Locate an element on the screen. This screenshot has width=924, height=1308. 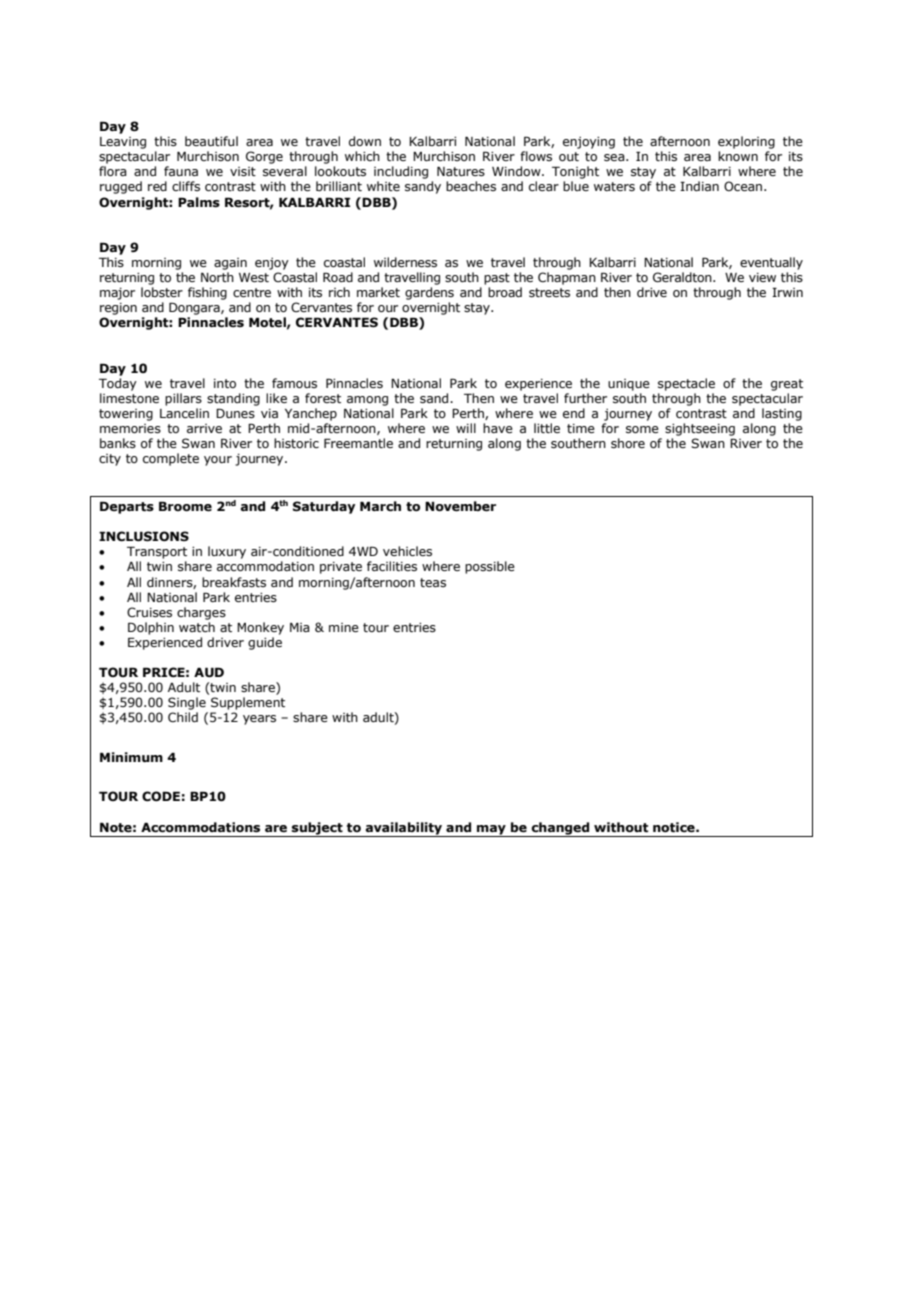
Natures is located at coordinates (461, 171).
